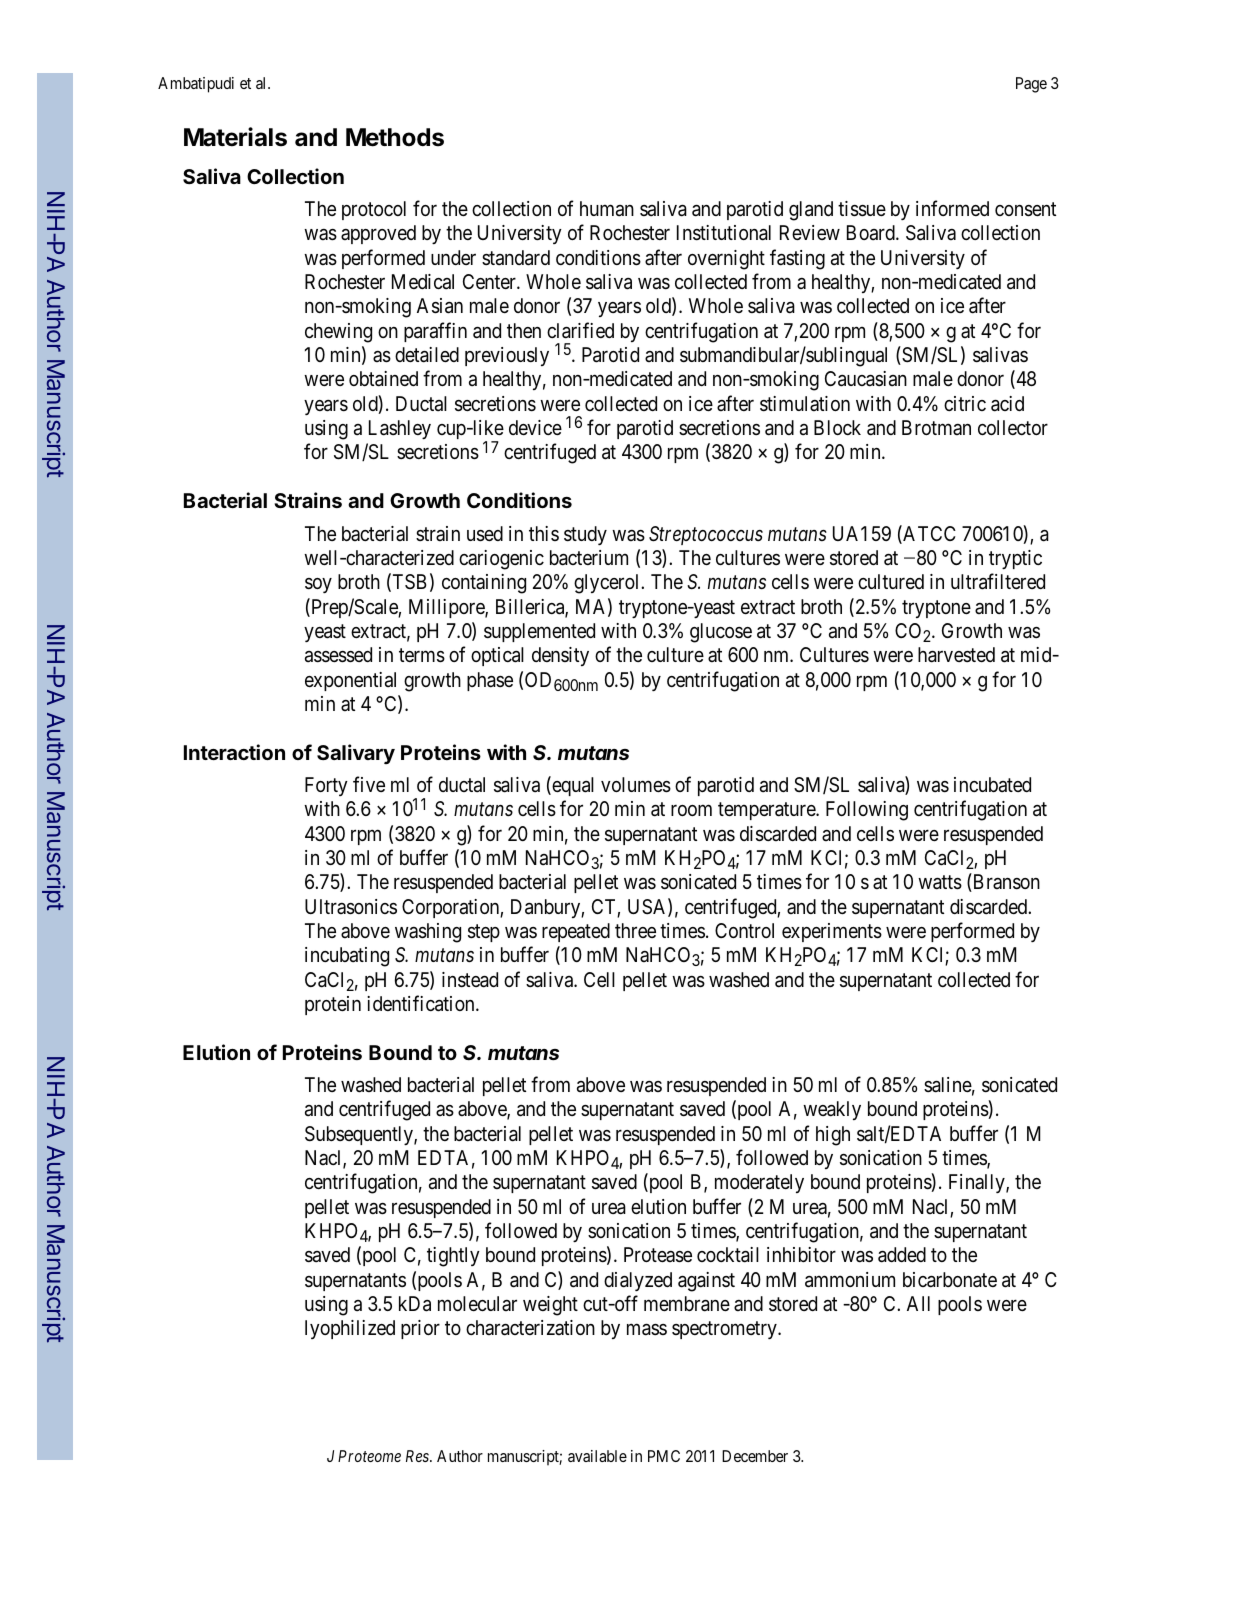 The height and width of the document is (1606, 1241). I want to click on Proteome, so click(369, 1456).
